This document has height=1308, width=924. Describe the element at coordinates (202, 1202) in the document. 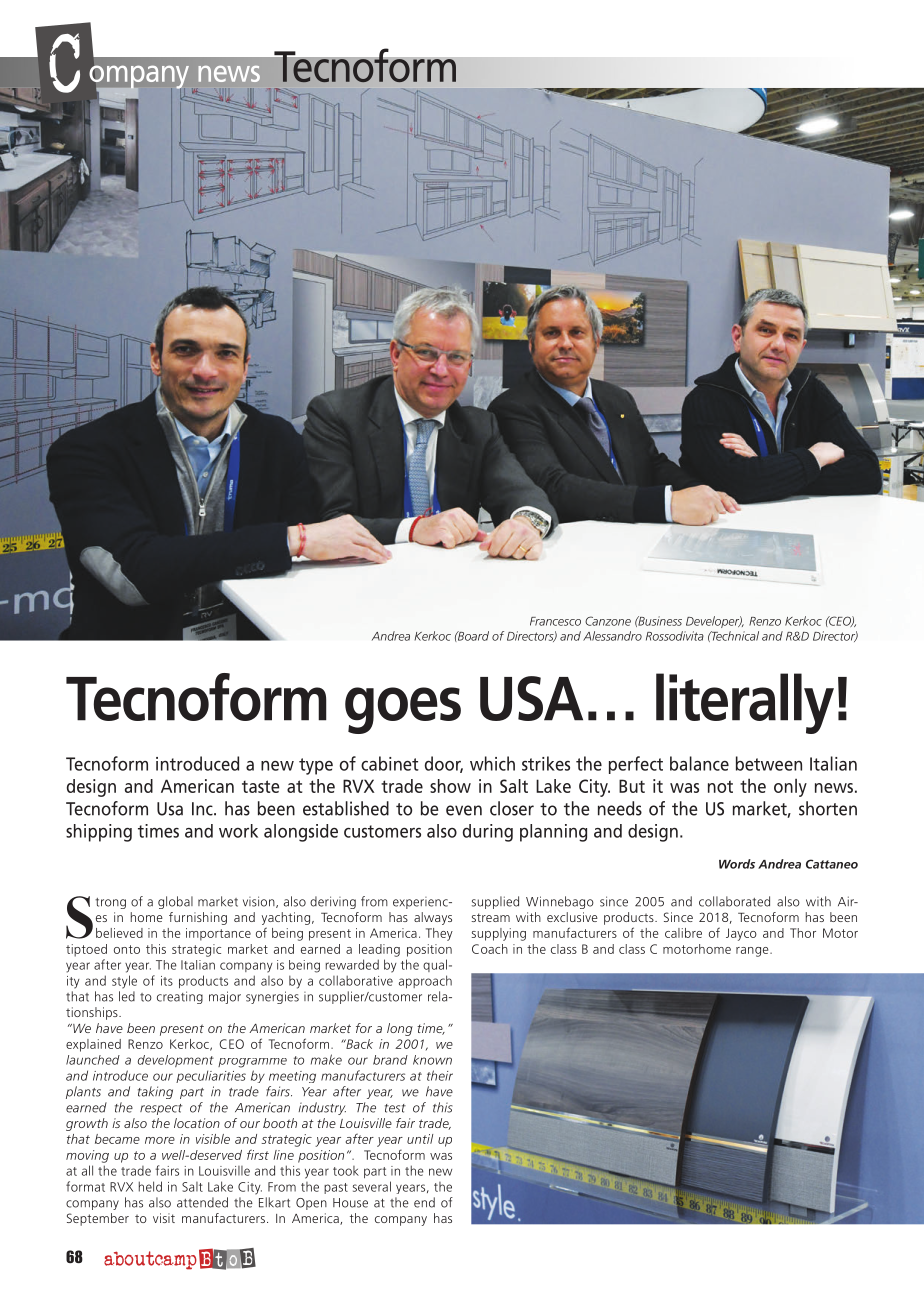

I see `attended` at that location.
